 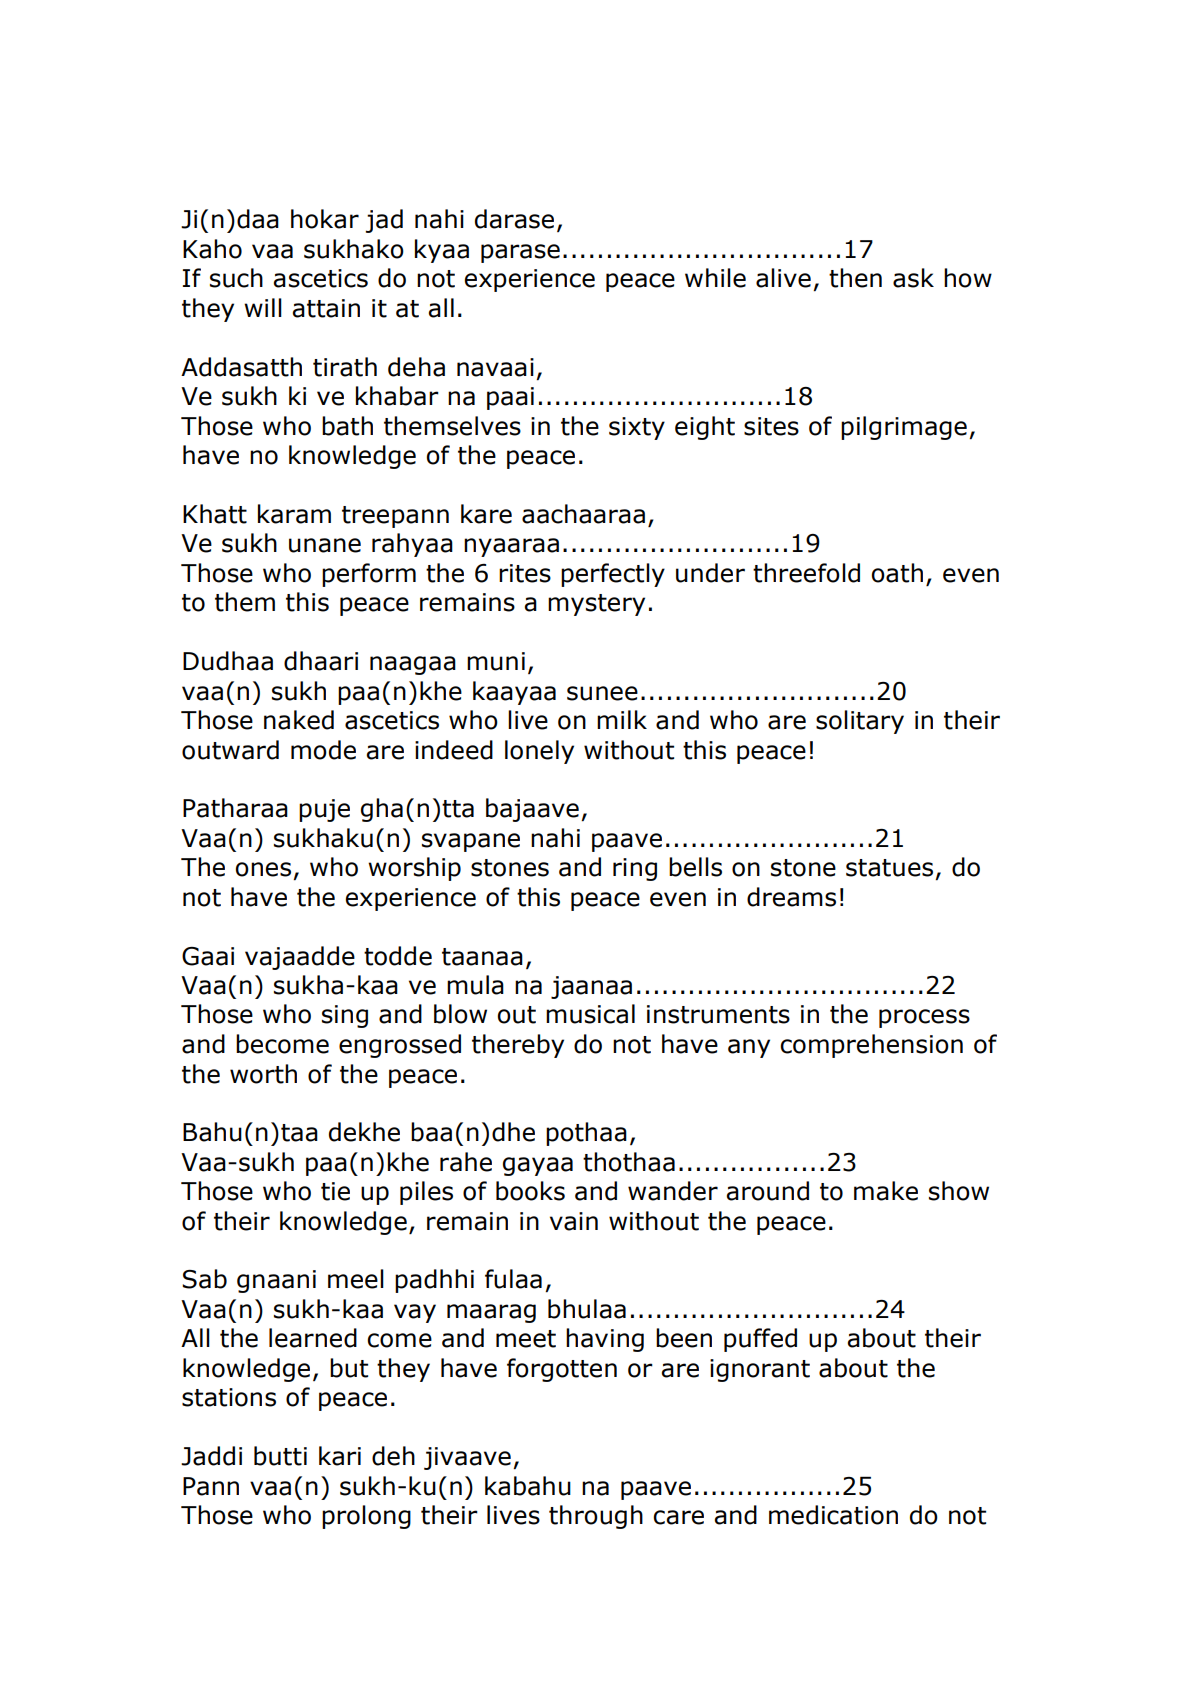 What do you see at coordinates (518, 1046) in the page?
I see `thereby` at bounding box center [518, 1046].
